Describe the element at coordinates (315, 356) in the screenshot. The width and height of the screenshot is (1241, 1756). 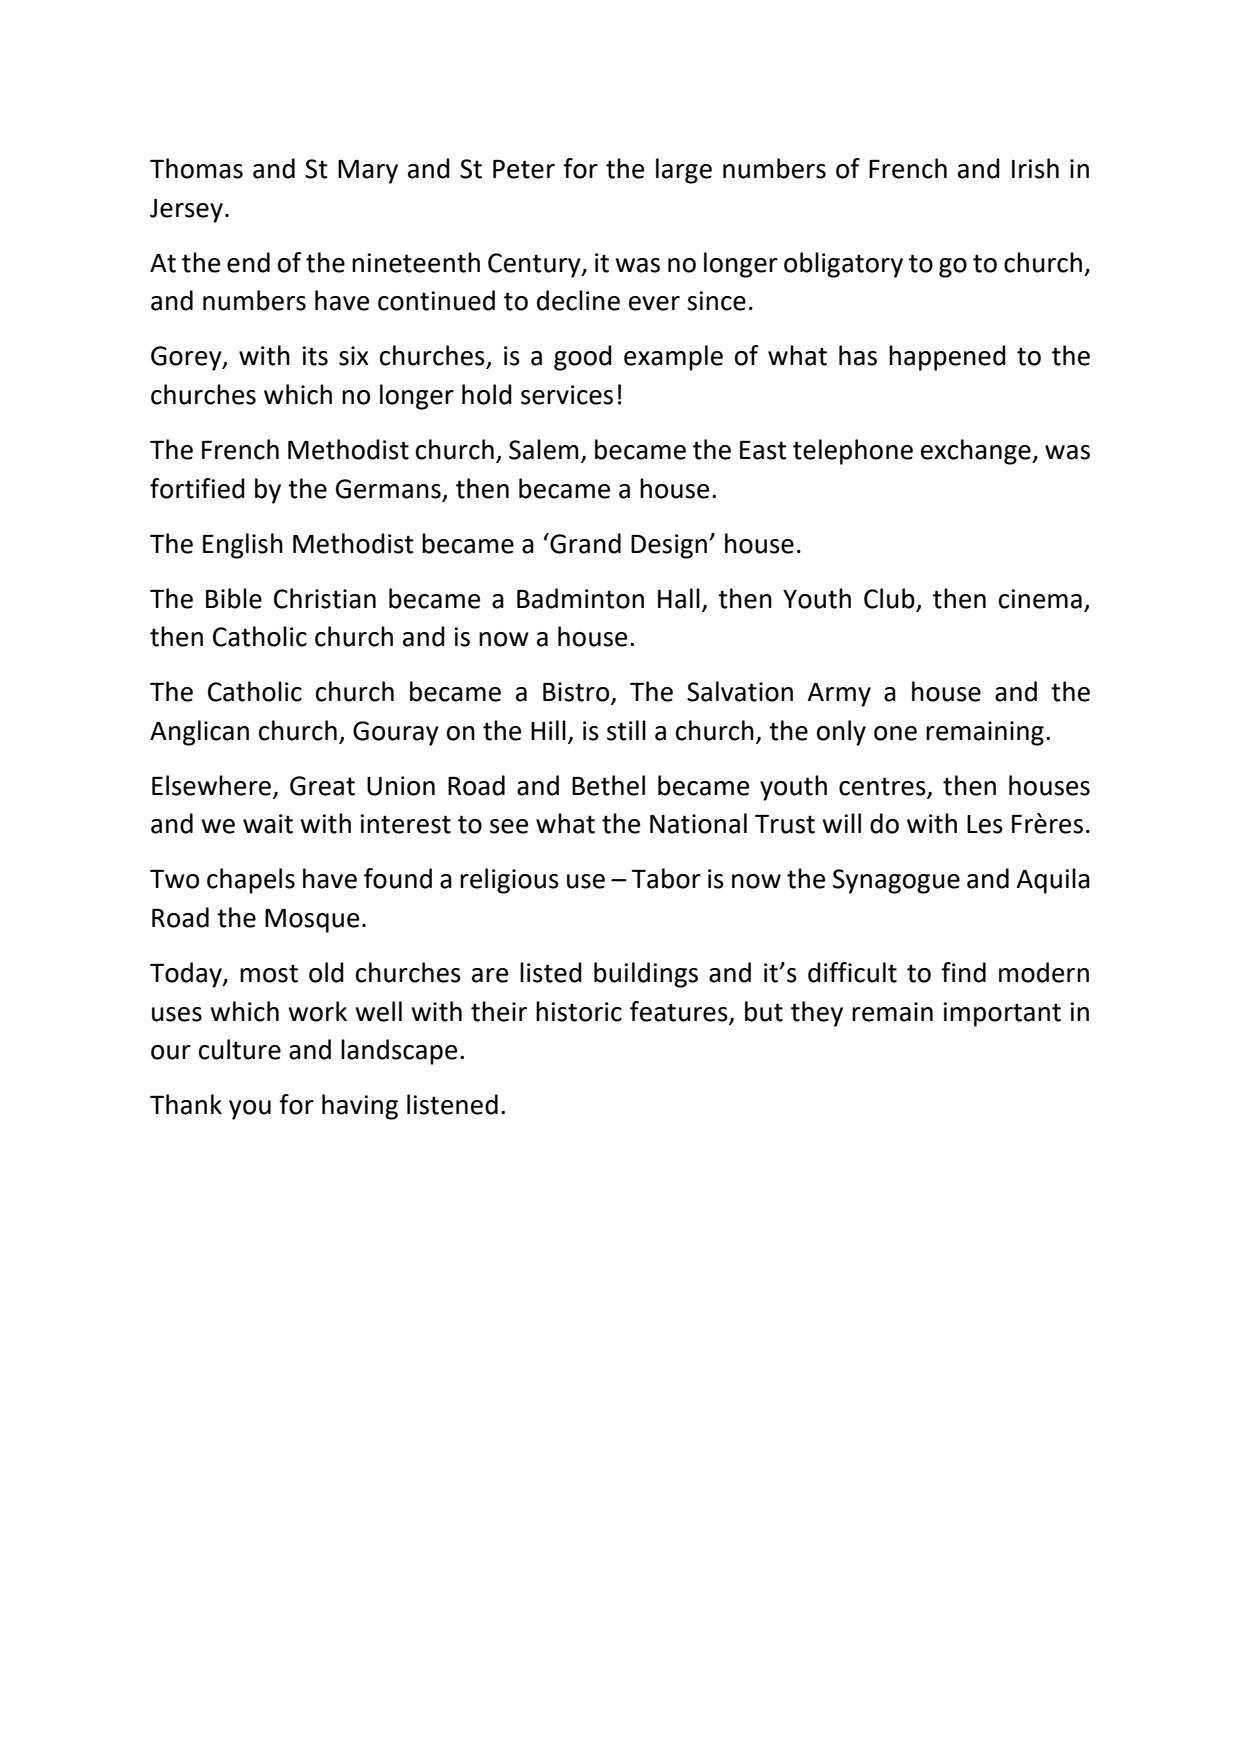
I see `its` at that location.
